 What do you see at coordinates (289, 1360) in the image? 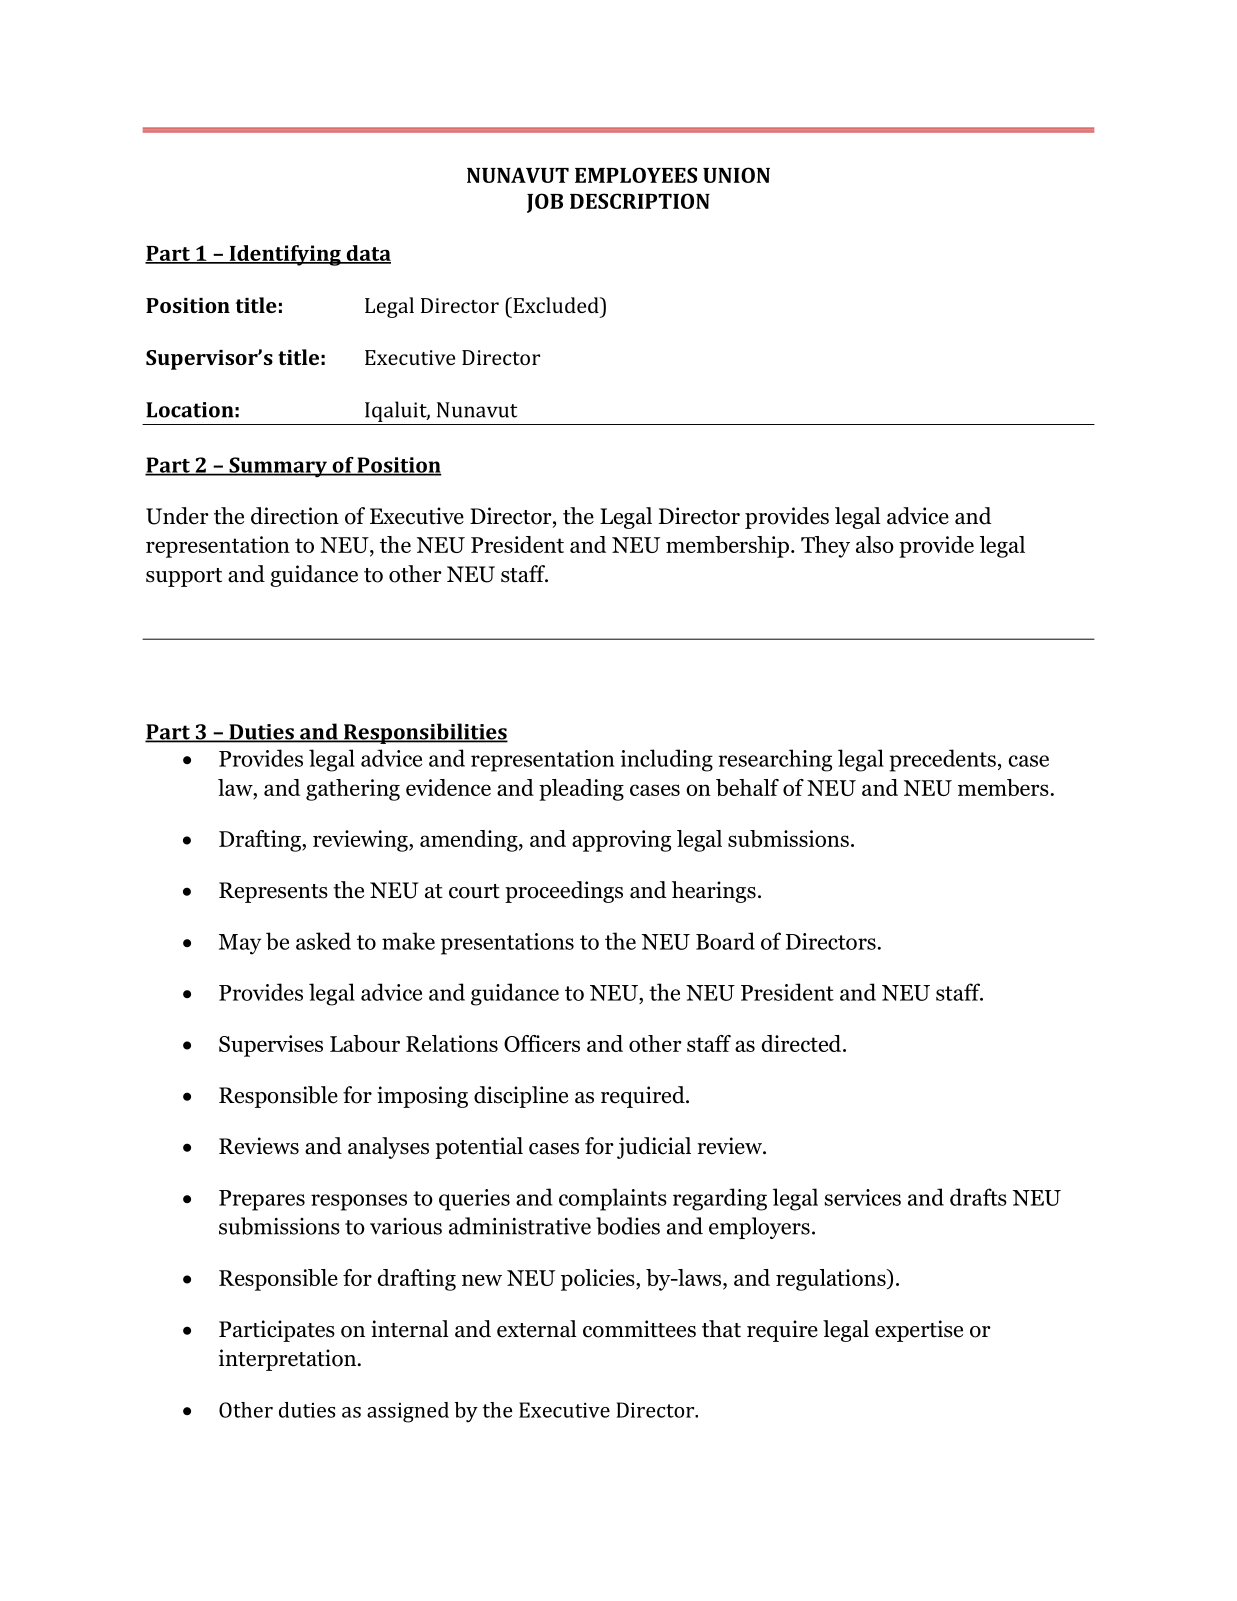
I see `interpretation` at bounding box center [289, 1360].
